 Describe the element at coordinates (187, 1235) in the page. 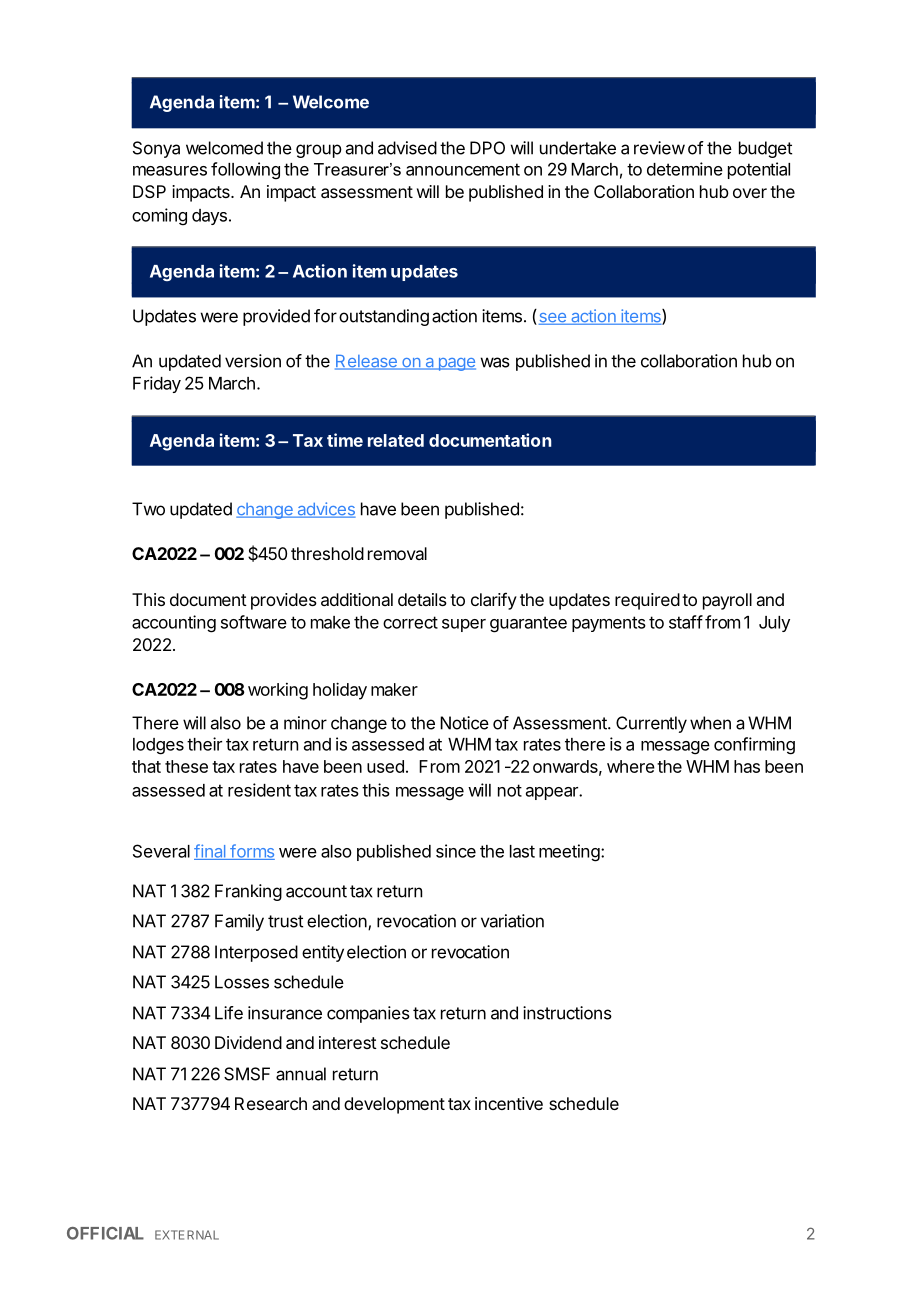

I see `EXTERNAL` at that location.
